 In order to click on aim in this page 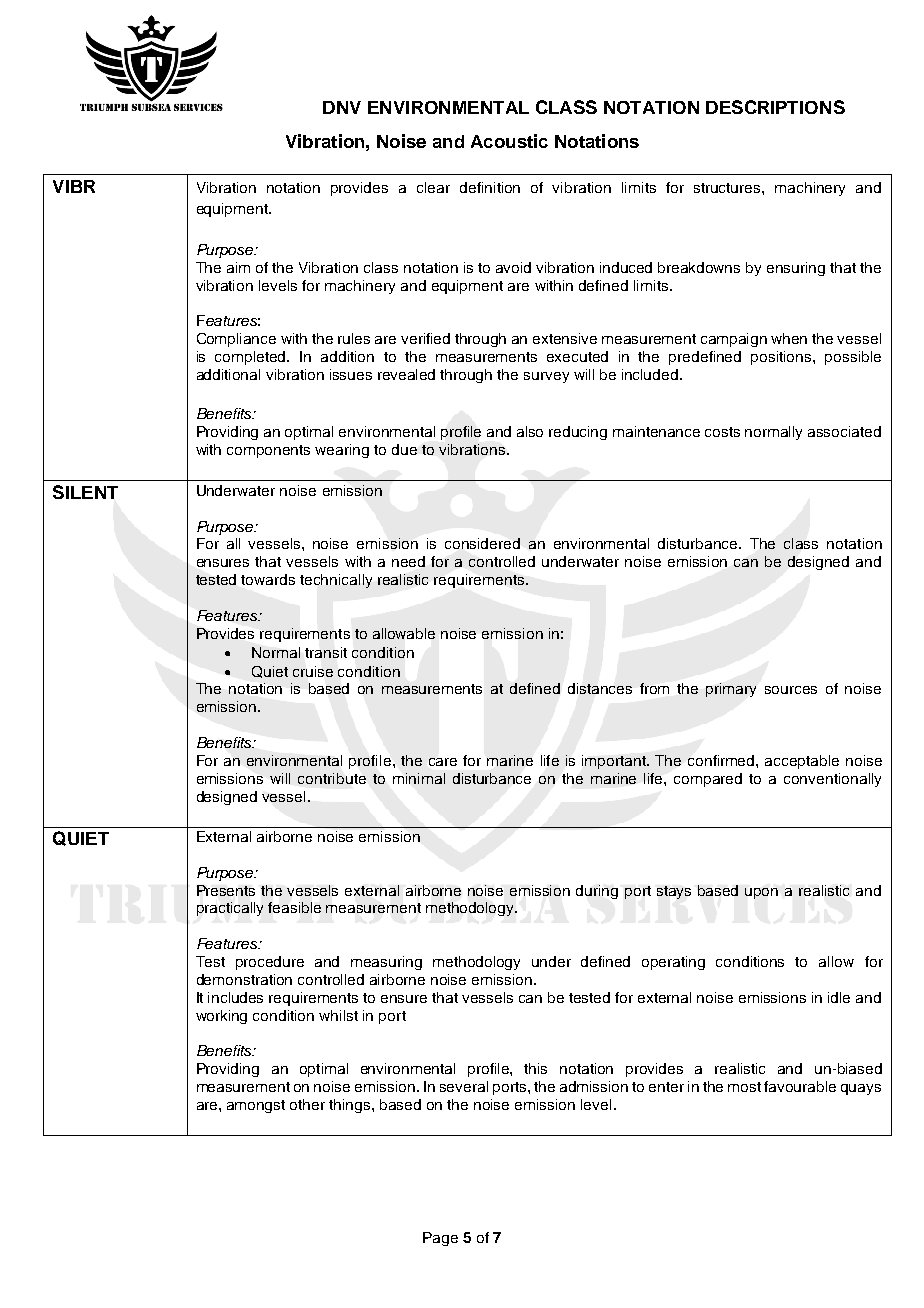, I will do `click(238, 267)`.
